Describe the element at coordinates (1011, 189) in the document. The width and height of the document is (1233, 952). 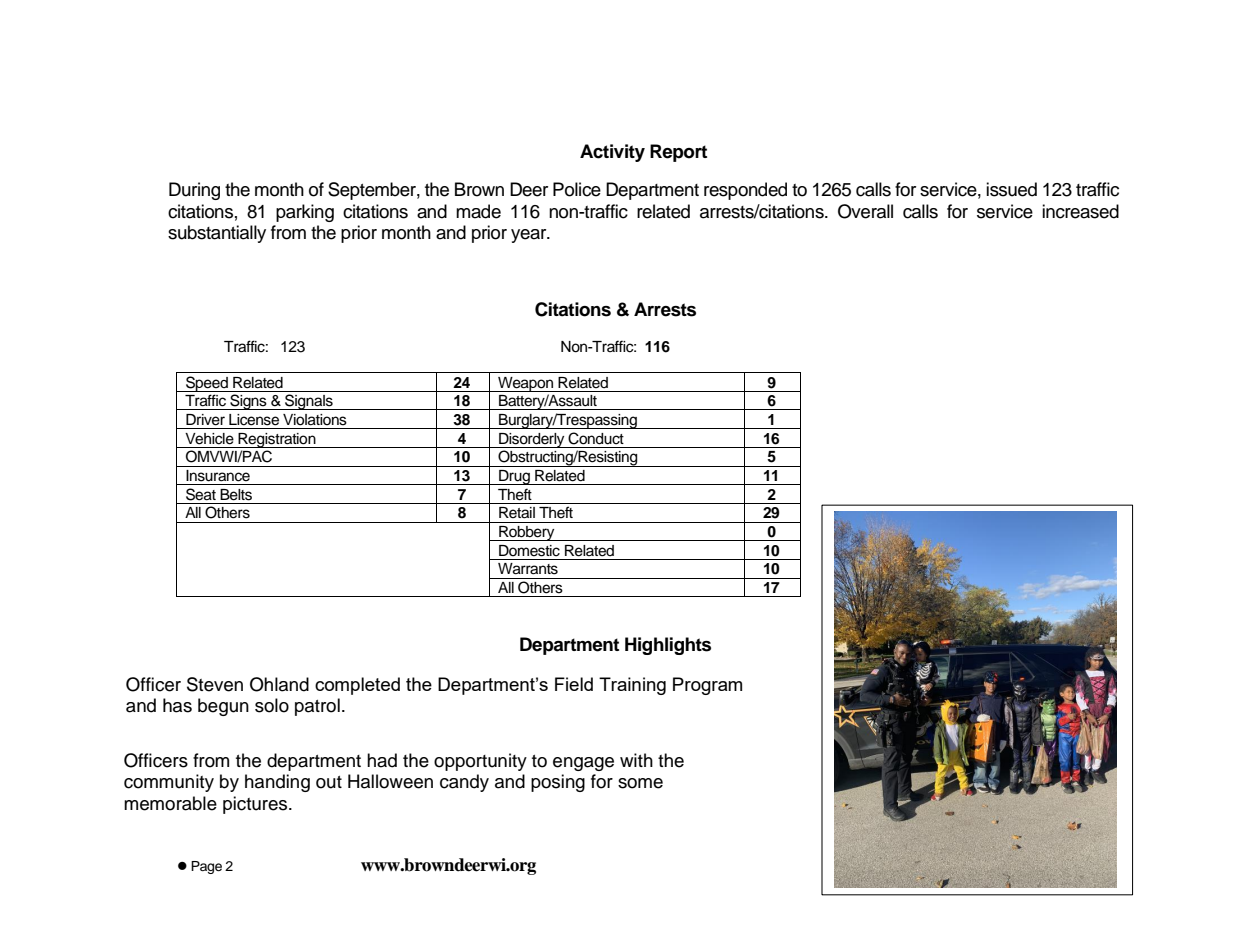
I see `issued` at that location.
